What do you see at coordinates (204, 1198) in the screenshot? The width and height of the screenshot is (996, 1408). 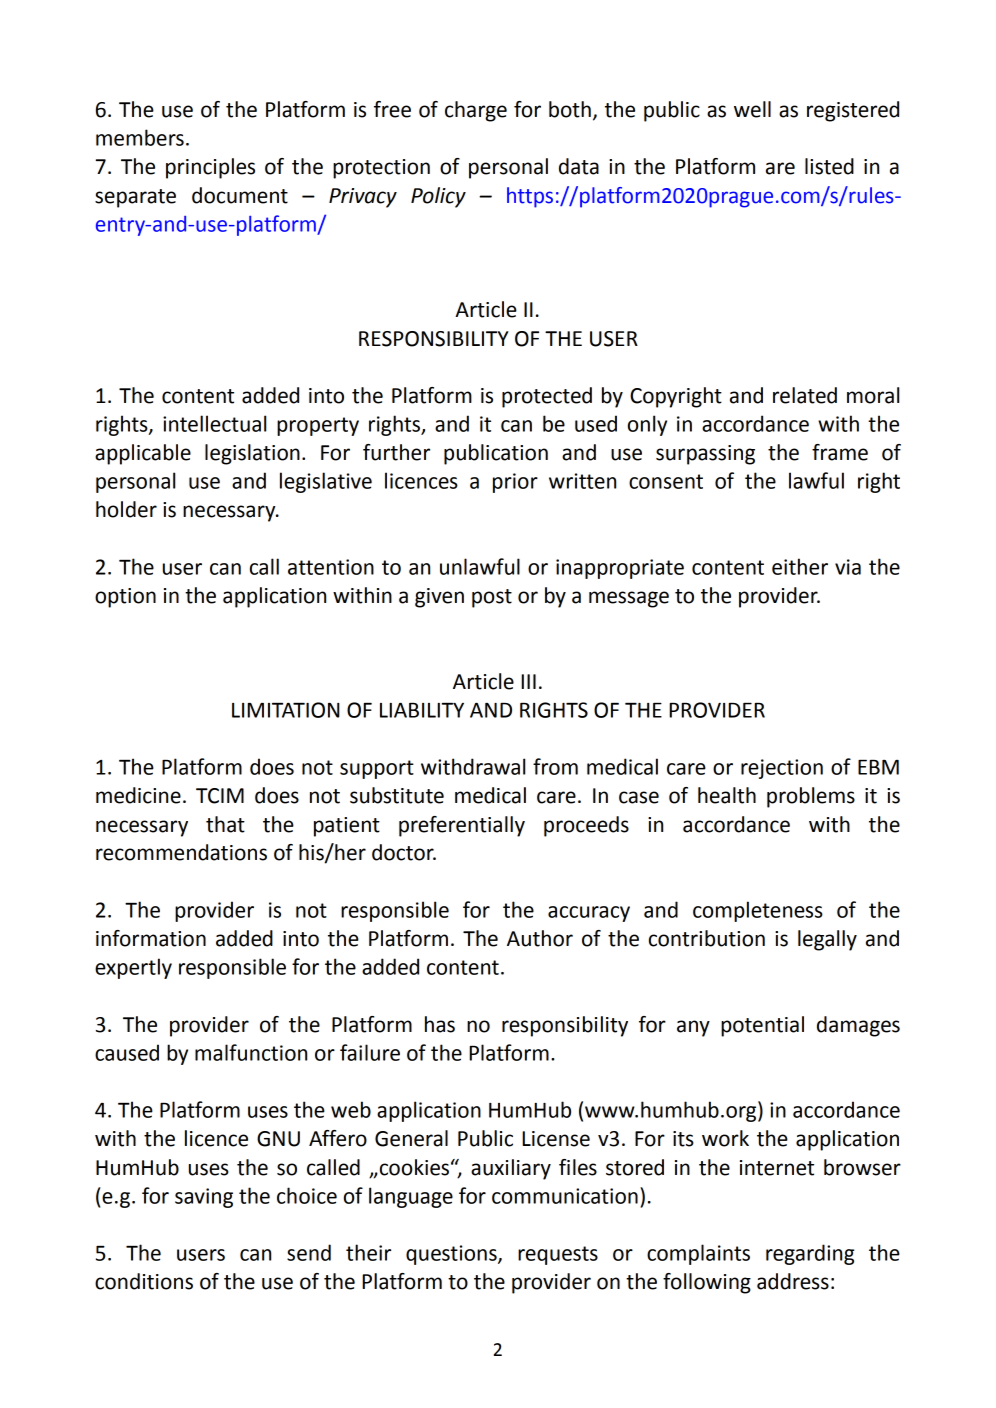 I see `saving` at bounding box center [204, 1198].
